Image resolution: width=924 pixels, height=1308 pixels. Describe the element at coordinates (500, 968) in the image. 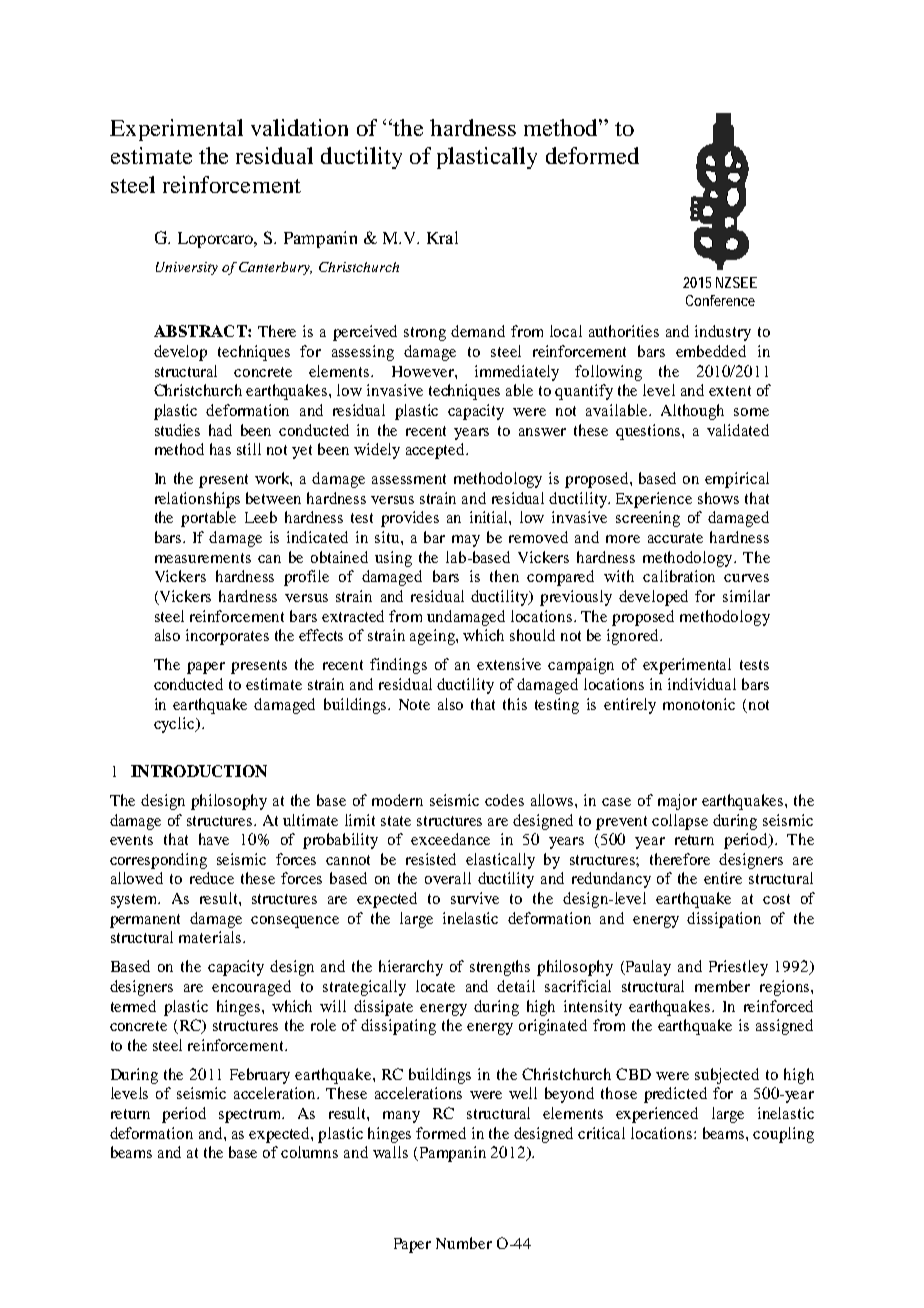

I see `strengths` at that location.
